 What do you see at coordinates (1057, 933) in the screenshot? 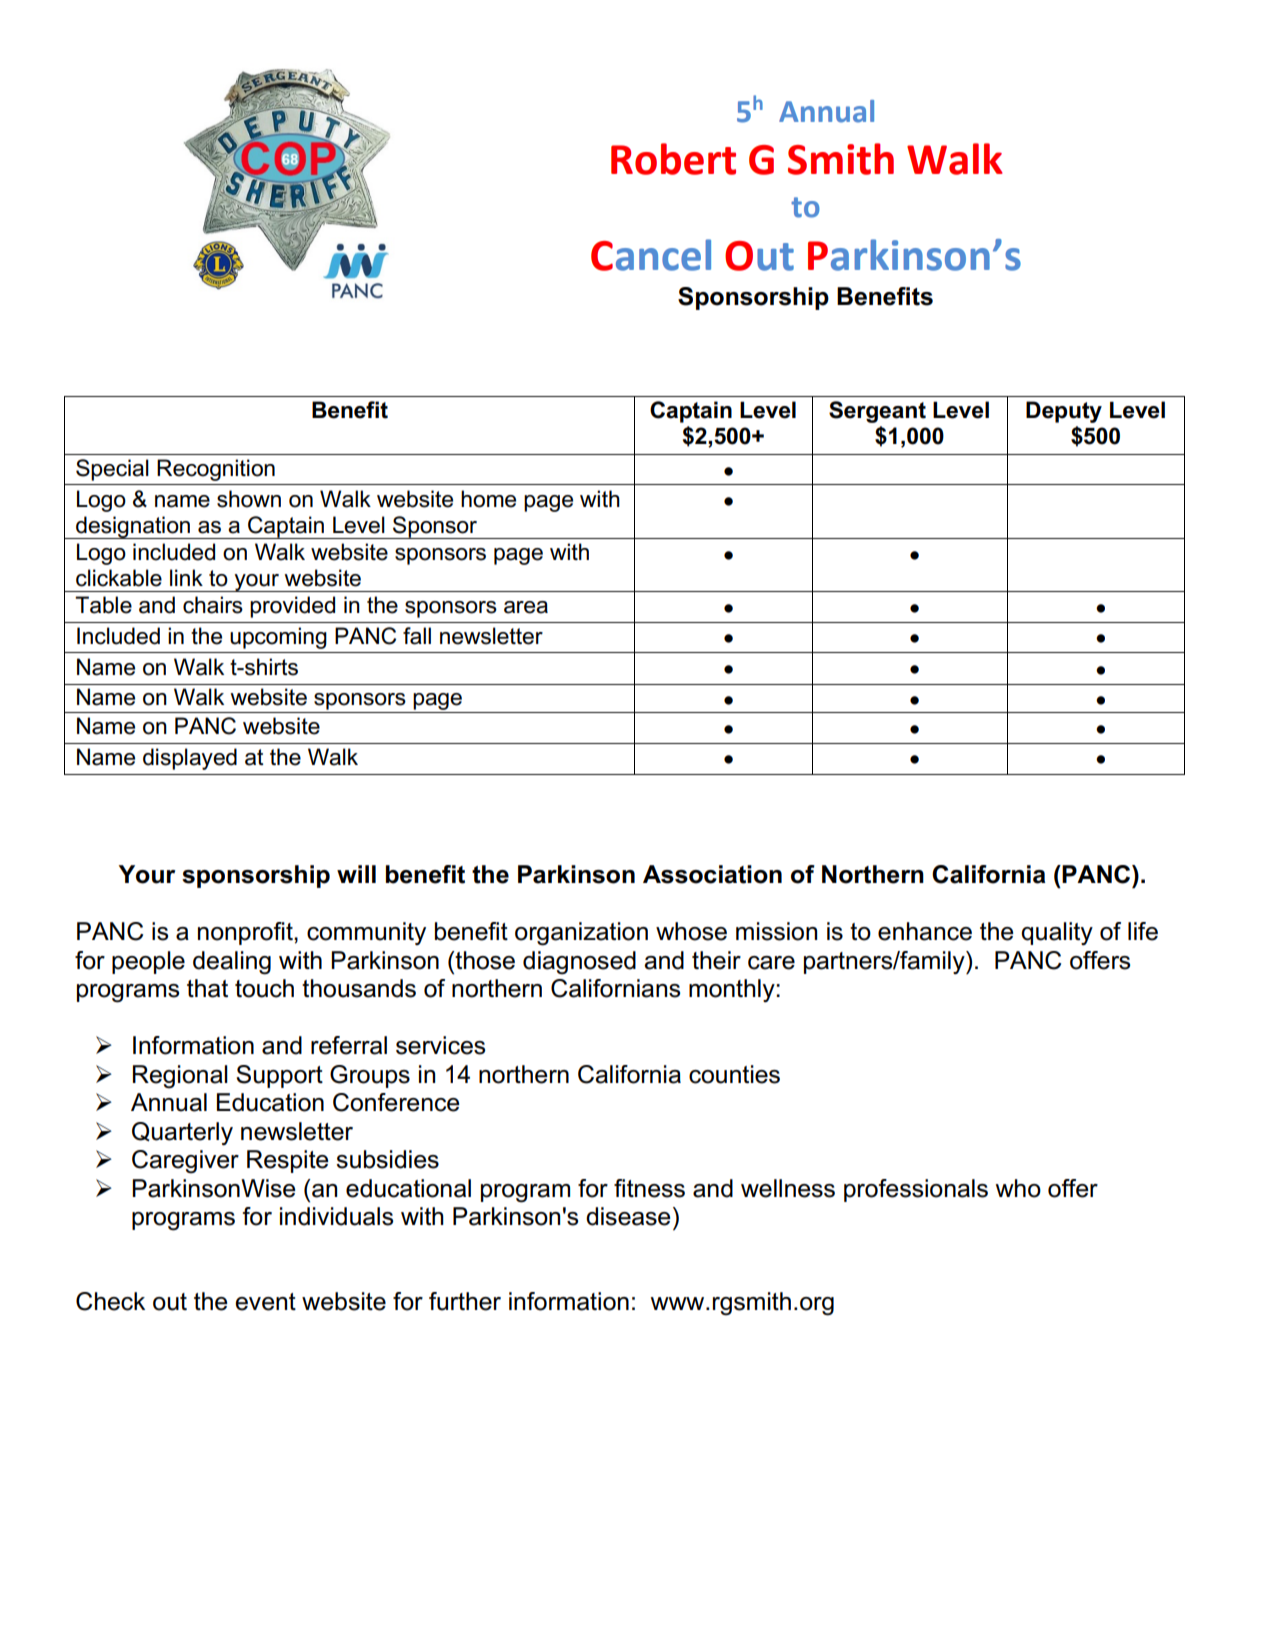
I see `quality` at bounding box center [1057, 933].
